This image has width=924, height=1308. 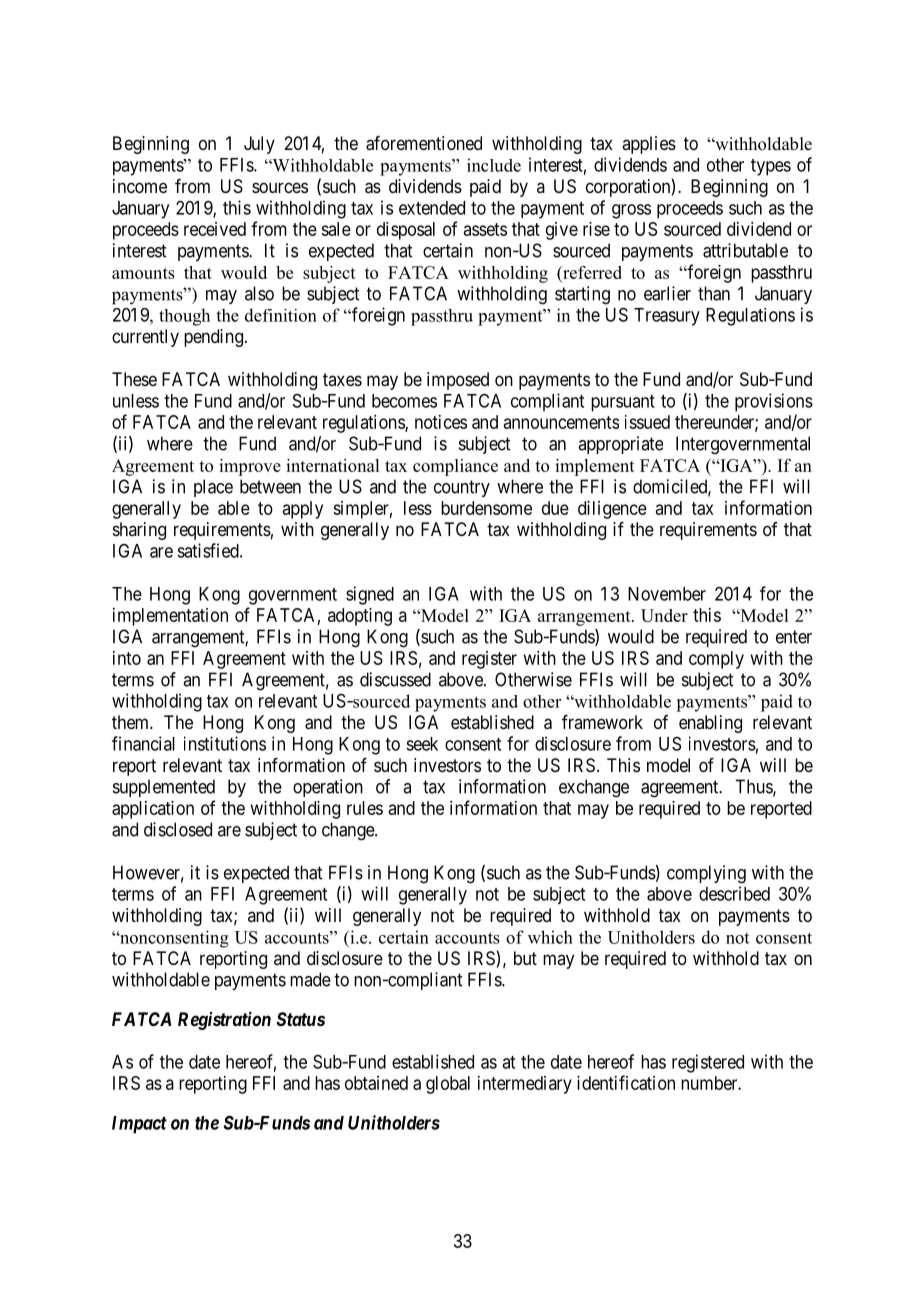 I want to click on country, so click(x=462, y=488).
